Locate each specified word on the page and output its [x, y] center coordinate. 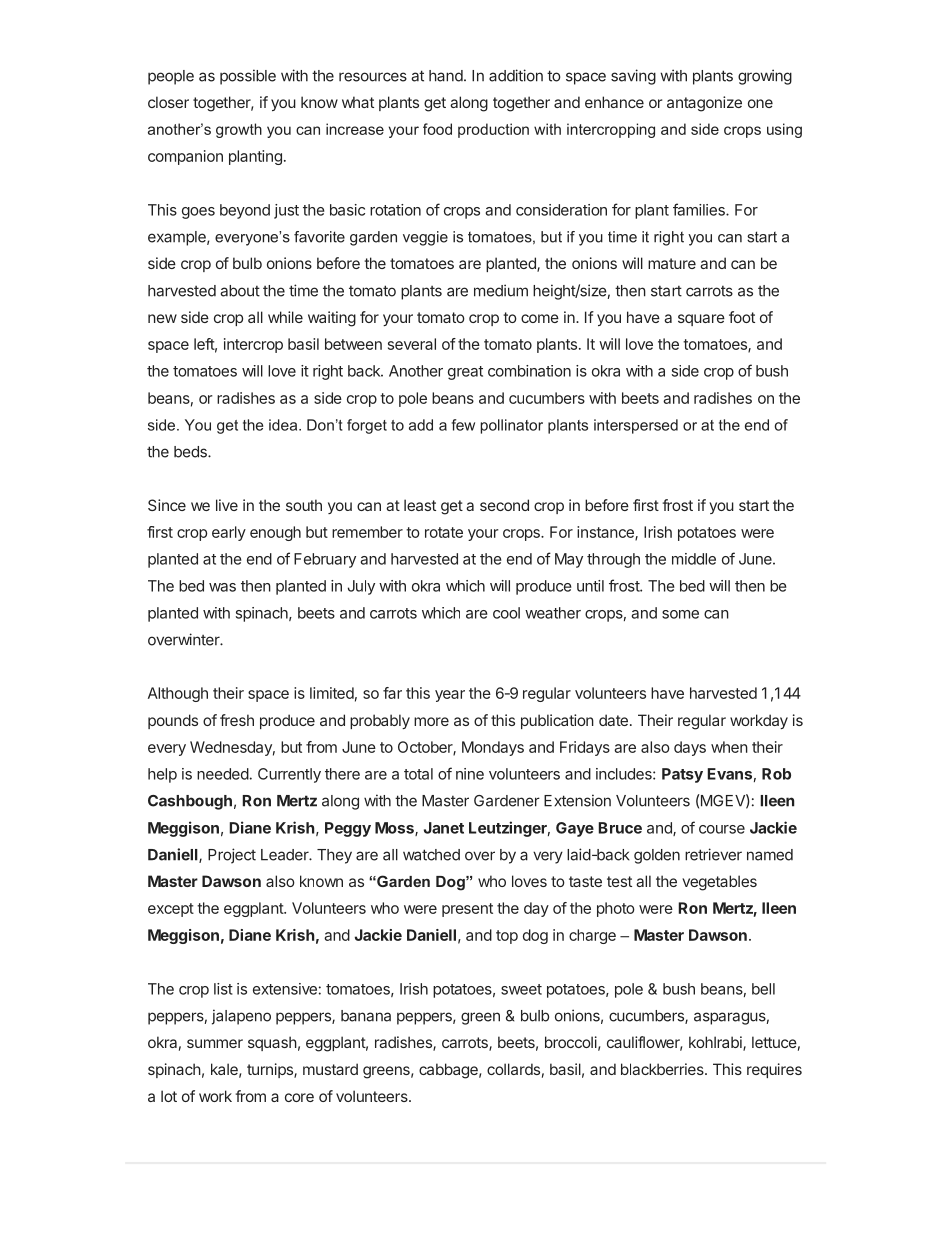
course [722, 829]
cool [506, 613]
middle [694, 559]
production [493, 130]
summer [215, 1043]
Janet [444, 828]
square [701, 320]
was [222, 587]
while [285, 317]
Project [232, 856]
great [465, 373]
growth [239, 130]
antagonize [704, 104]
